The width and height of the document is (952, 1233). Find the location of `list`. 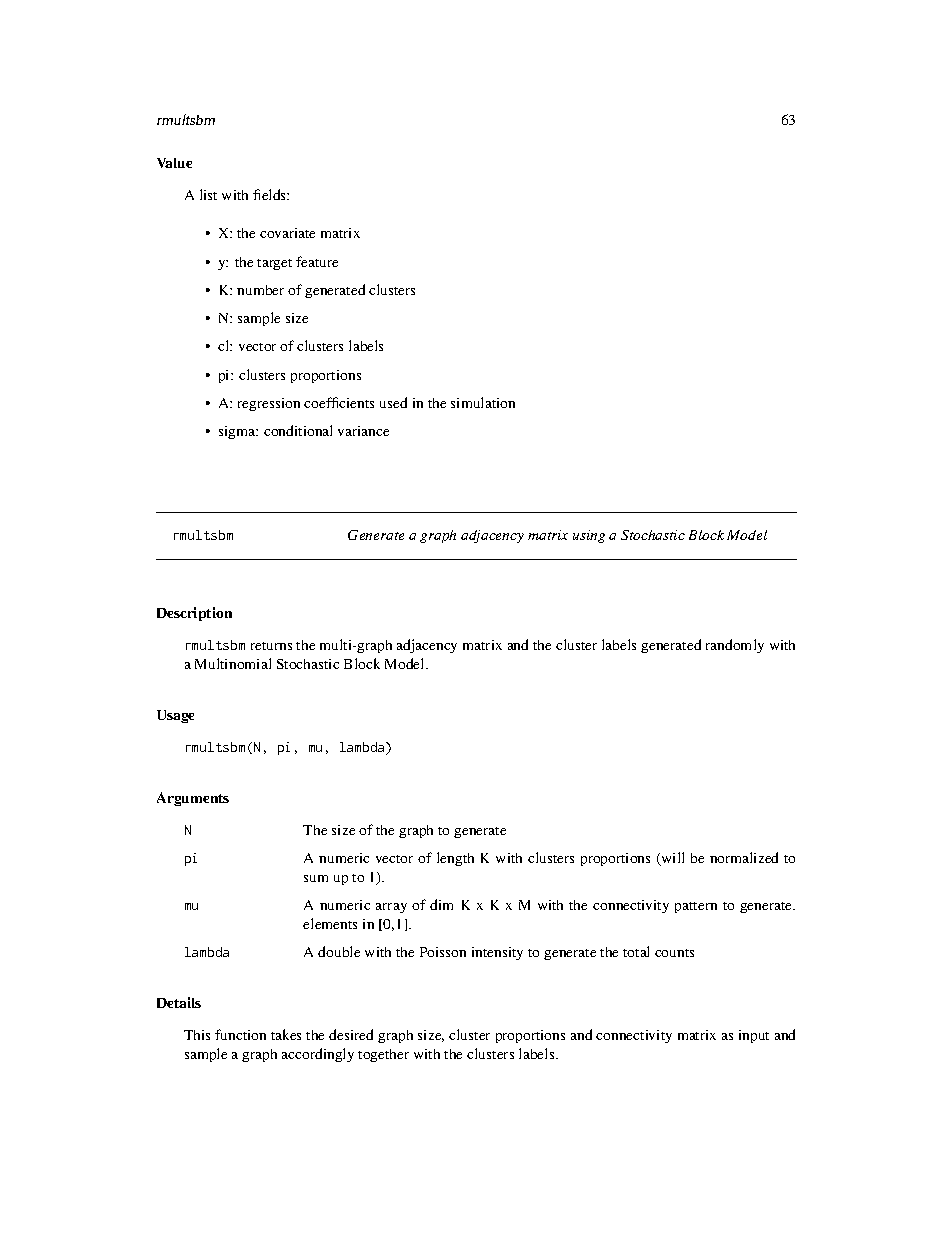

list is located at coordinates (208, 194).
